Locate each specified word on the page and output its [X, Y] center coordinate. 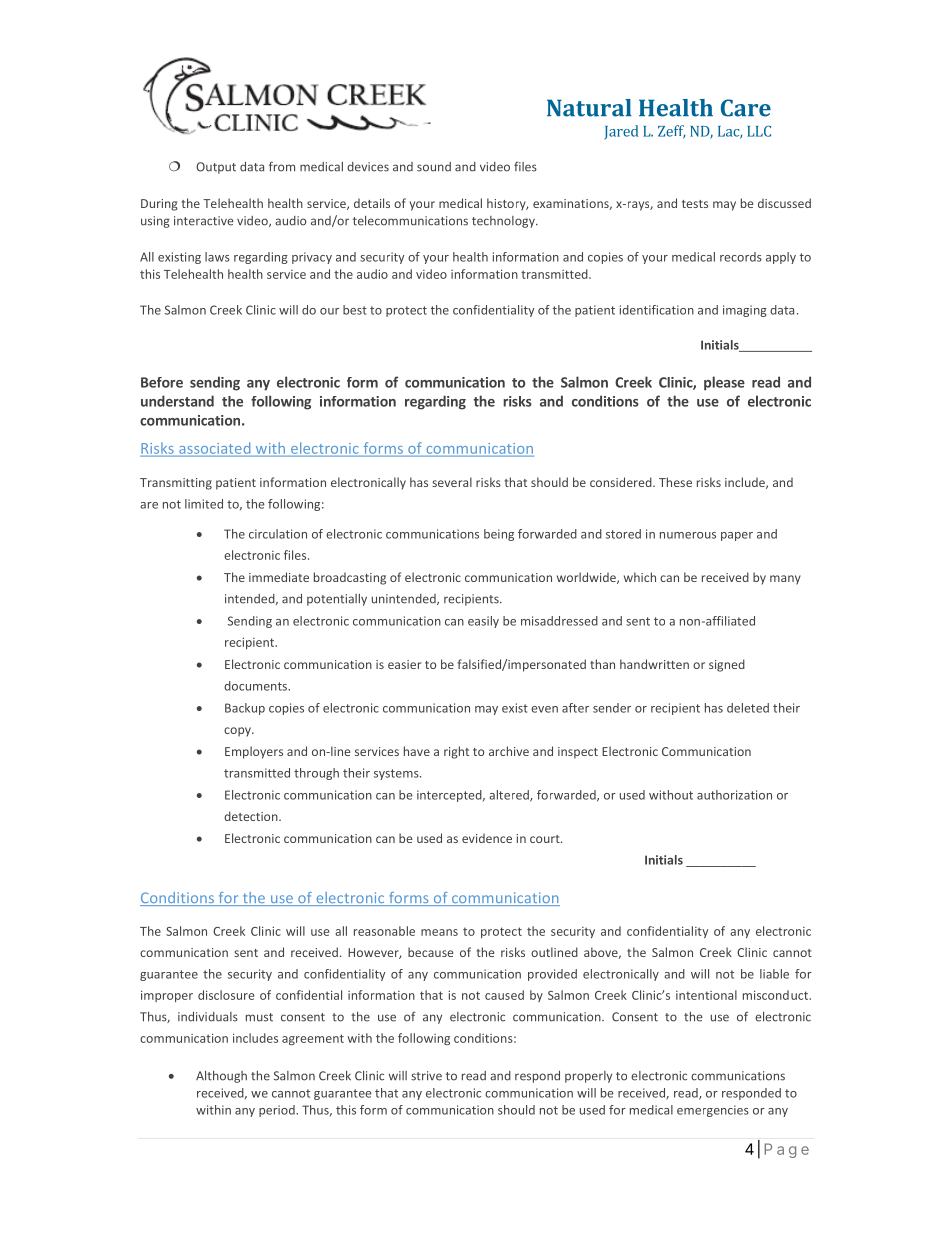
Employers [254, 752]
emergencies [713, 1111]
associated [214, 448]
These [675, 482]
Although [221, 1077]
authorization [734, 795]
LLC [759, 131]
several [452, 482]
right [456, 752]
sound [434, 167]
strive [426, 1076]
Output [216, 168]
